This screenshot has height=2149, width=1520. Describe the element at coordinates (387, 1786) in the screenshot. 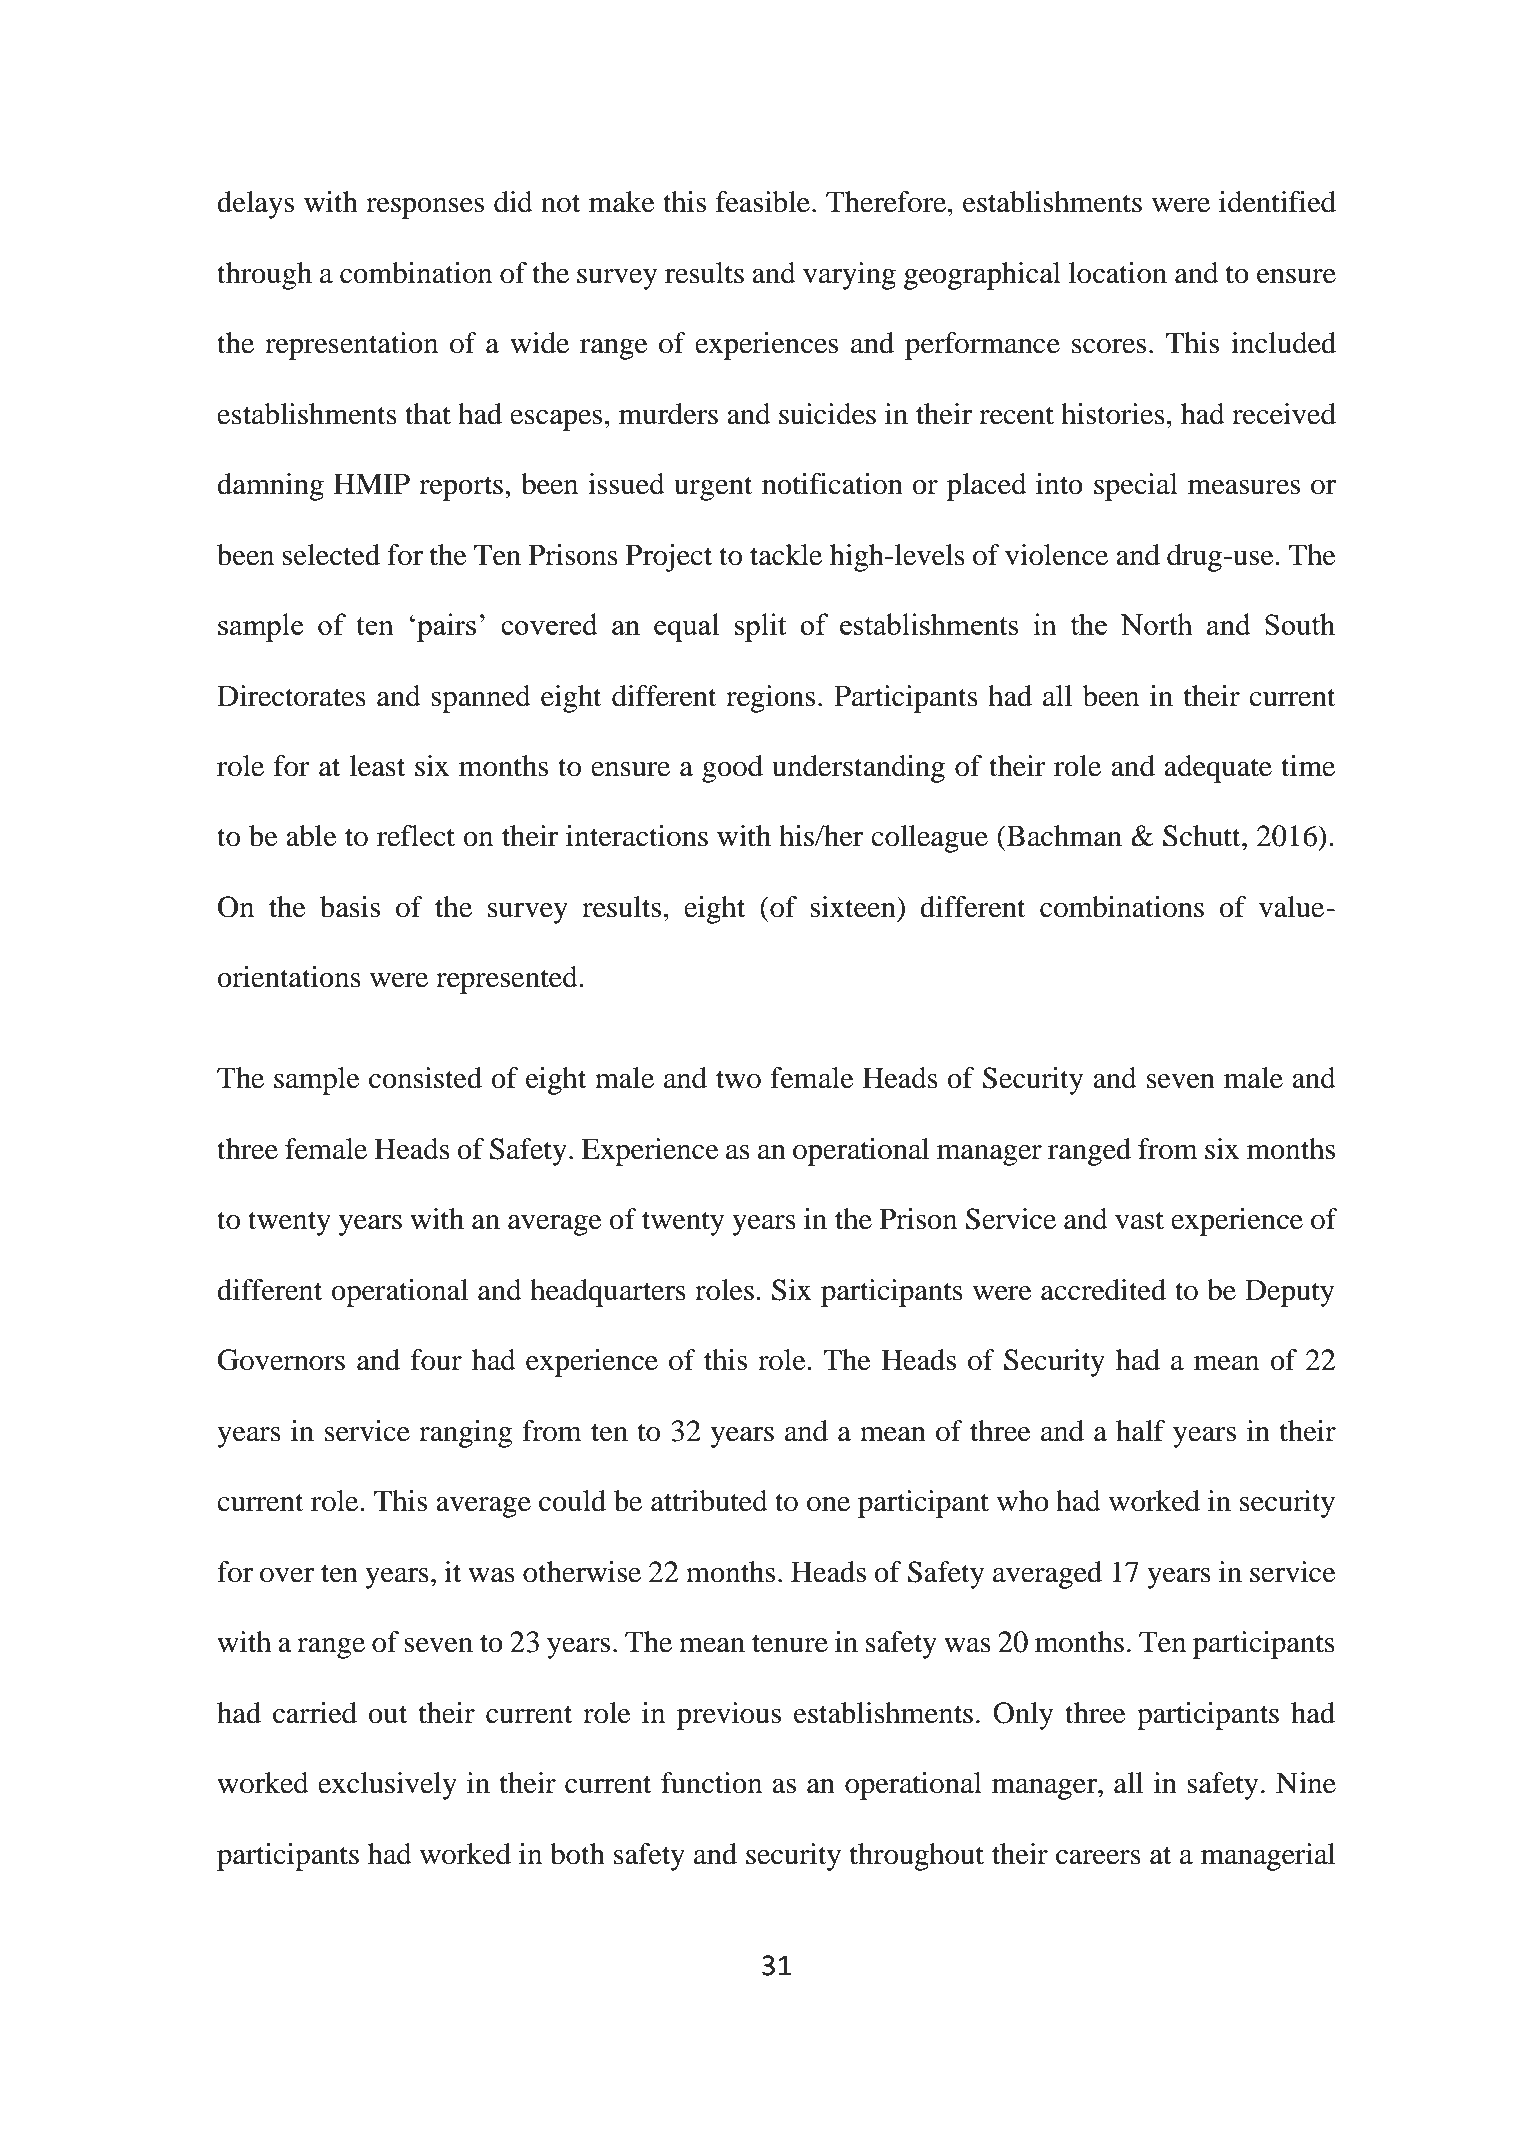

I see `exclusively` at that location.
